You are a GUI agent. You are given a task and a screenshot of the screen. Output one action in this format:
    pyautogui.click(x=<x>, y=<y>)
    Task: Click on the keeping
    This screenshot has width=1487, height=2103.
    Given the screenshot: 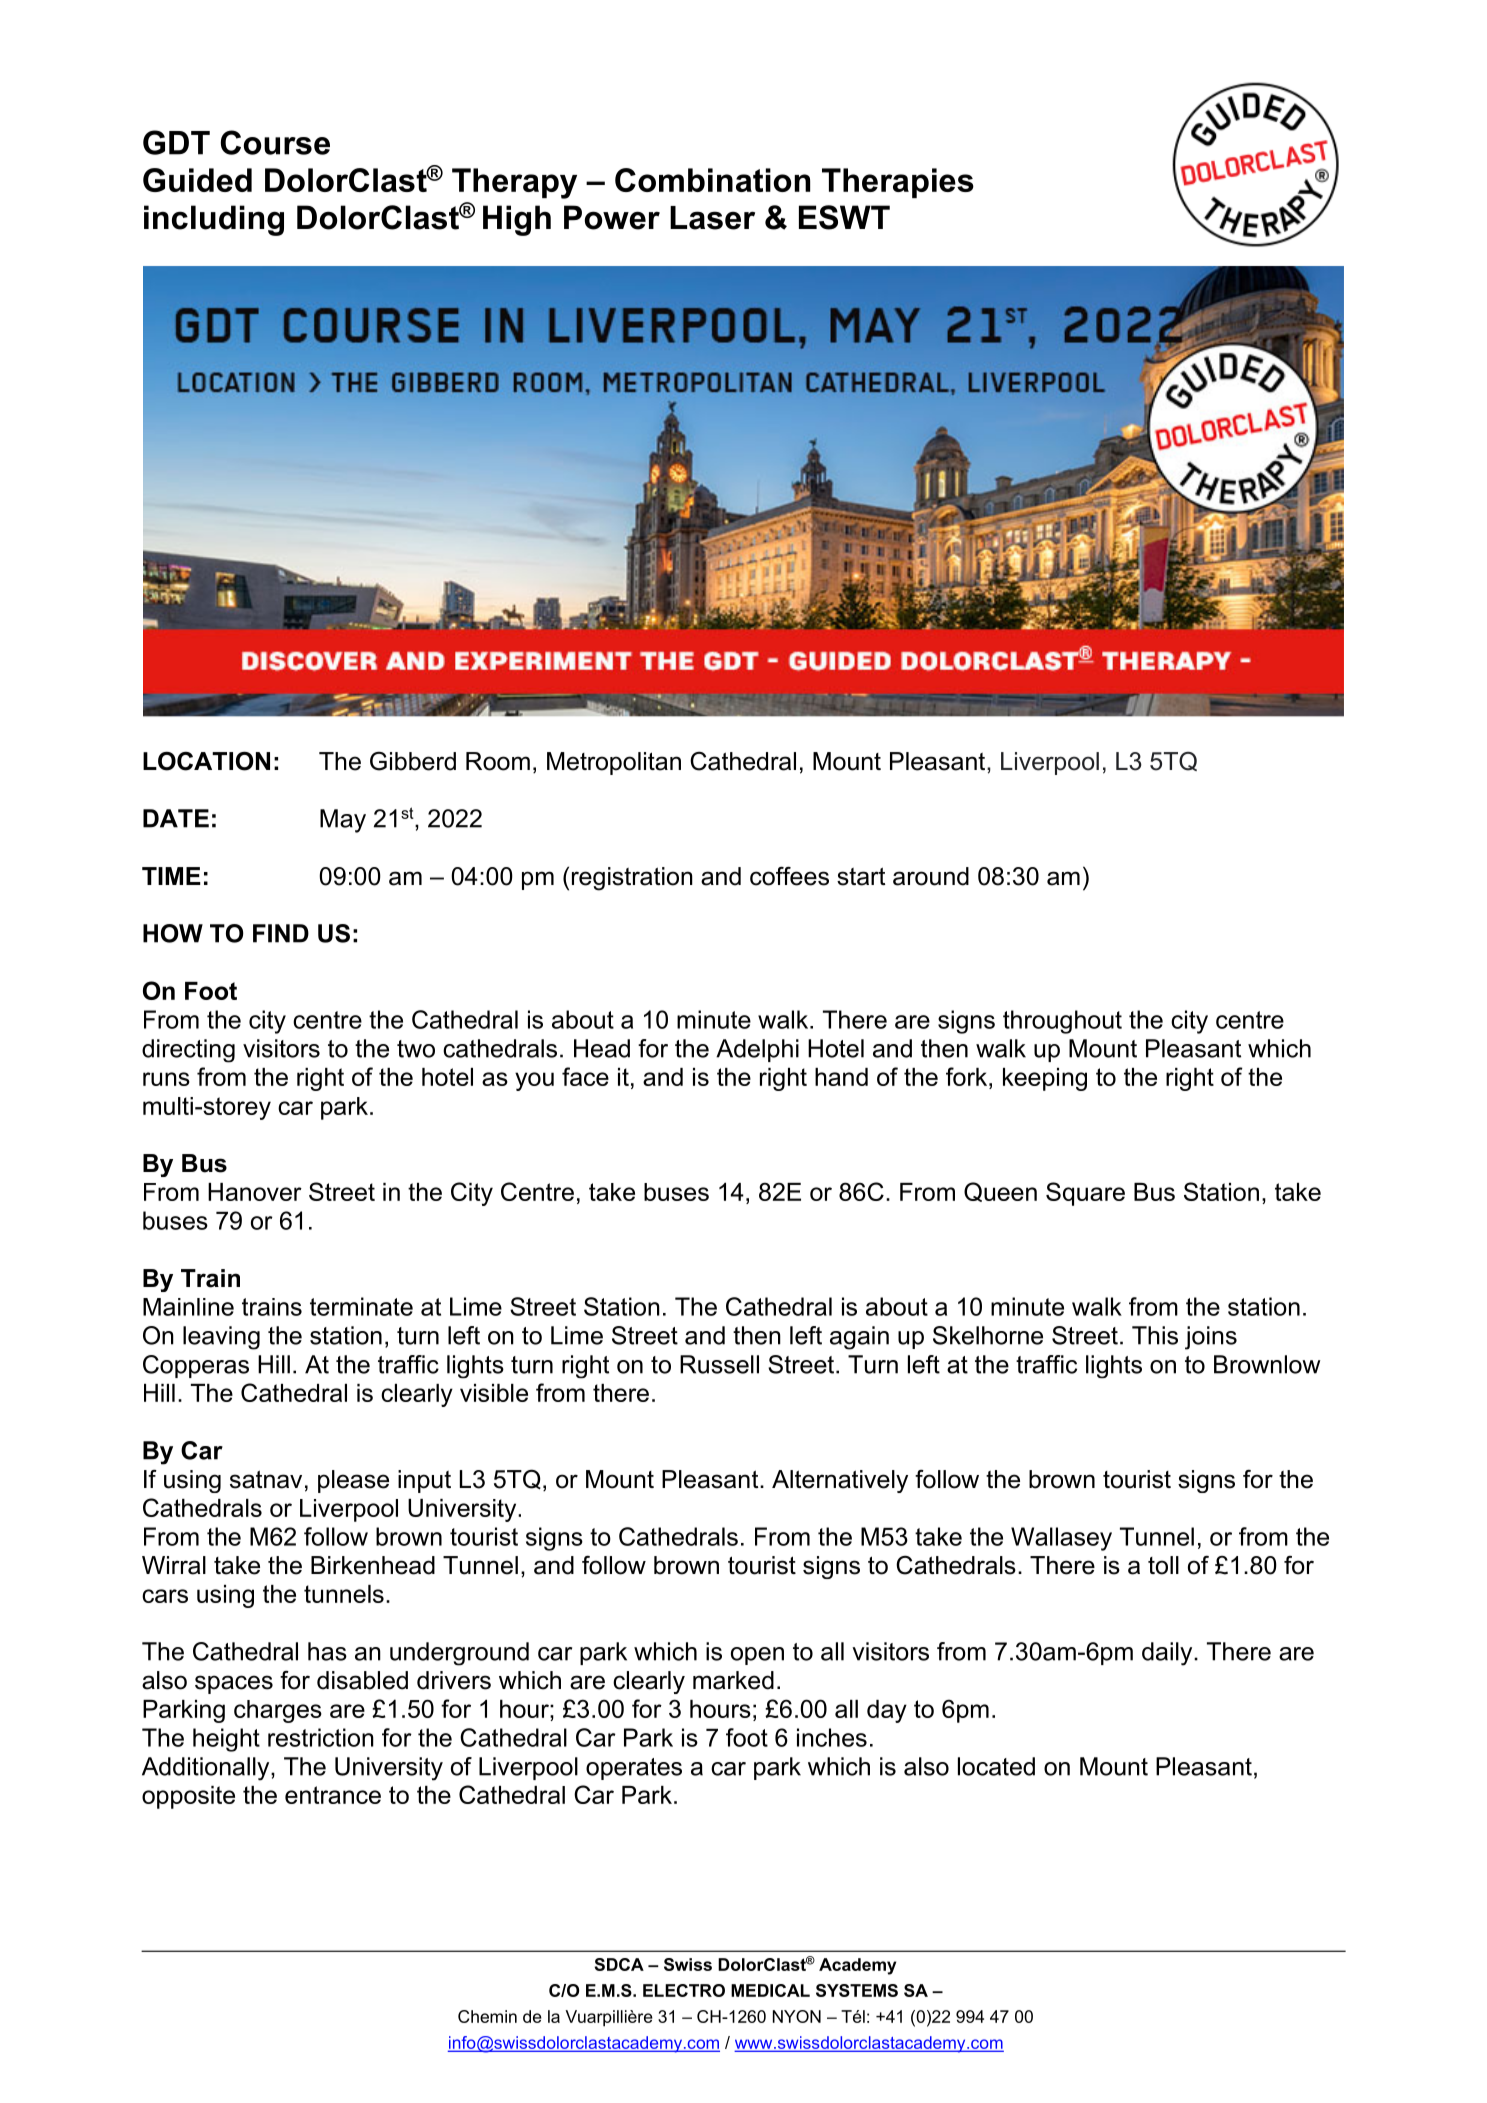 What is the action you would take?
    pyautogui.click(x=1045, y=1079)
